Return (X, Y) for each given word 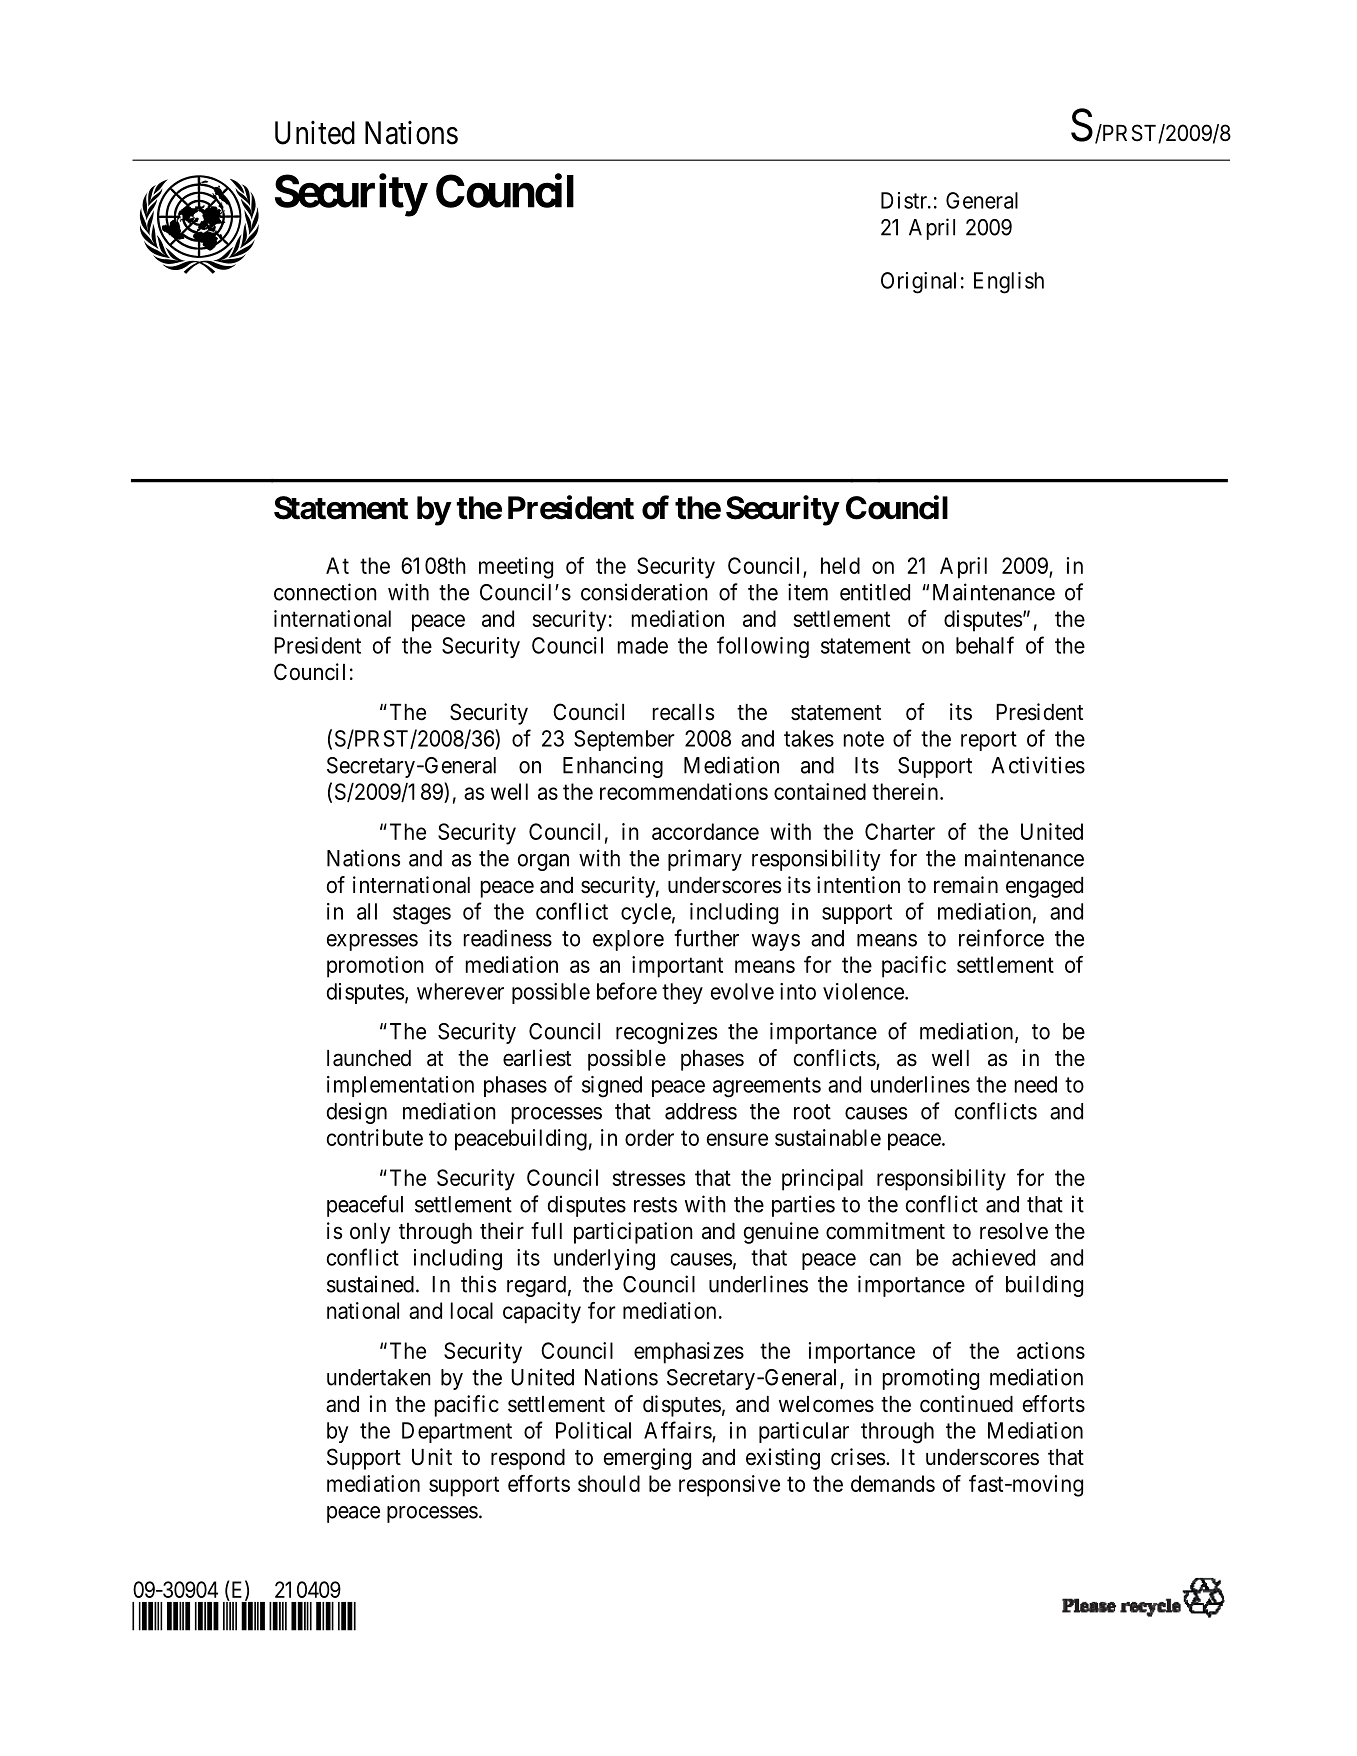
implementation (400, 1086)
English (1009, 283)
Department (457, 1432)
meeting (516, 568)
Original (918, 283)
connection (325, 592)
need (1036, 1084)
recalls (683, 712)
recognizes (666, 1033)
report (989, 741)
